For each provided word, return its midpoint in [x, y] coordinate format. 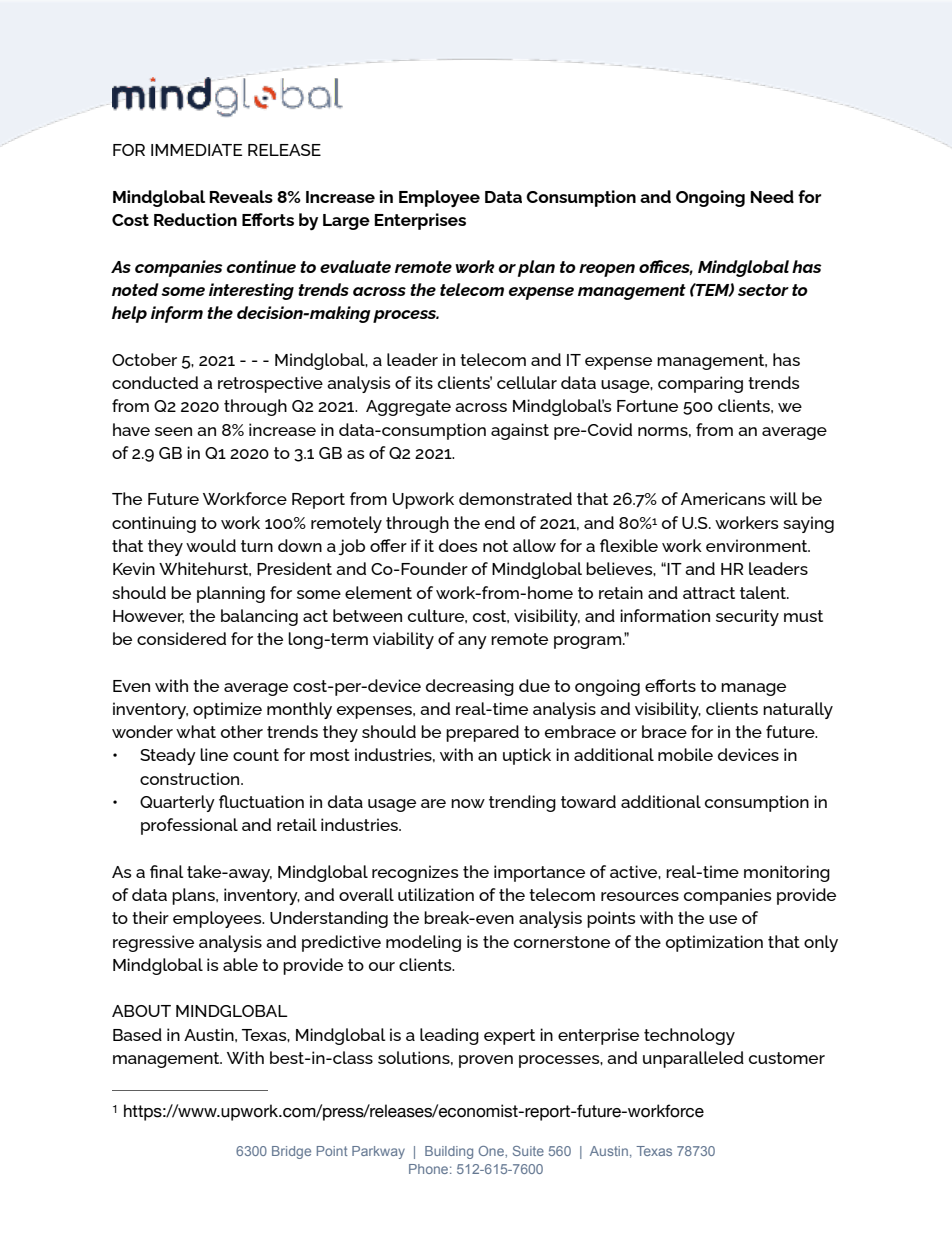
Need [772, 196]
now [468, 803]
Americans [723, 498]
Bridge [291, 1152]
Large [346, 222]
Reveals [241, 196]
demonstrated [515, 498]
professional [189, 826]
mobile [685, 754]
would [211, 545]
